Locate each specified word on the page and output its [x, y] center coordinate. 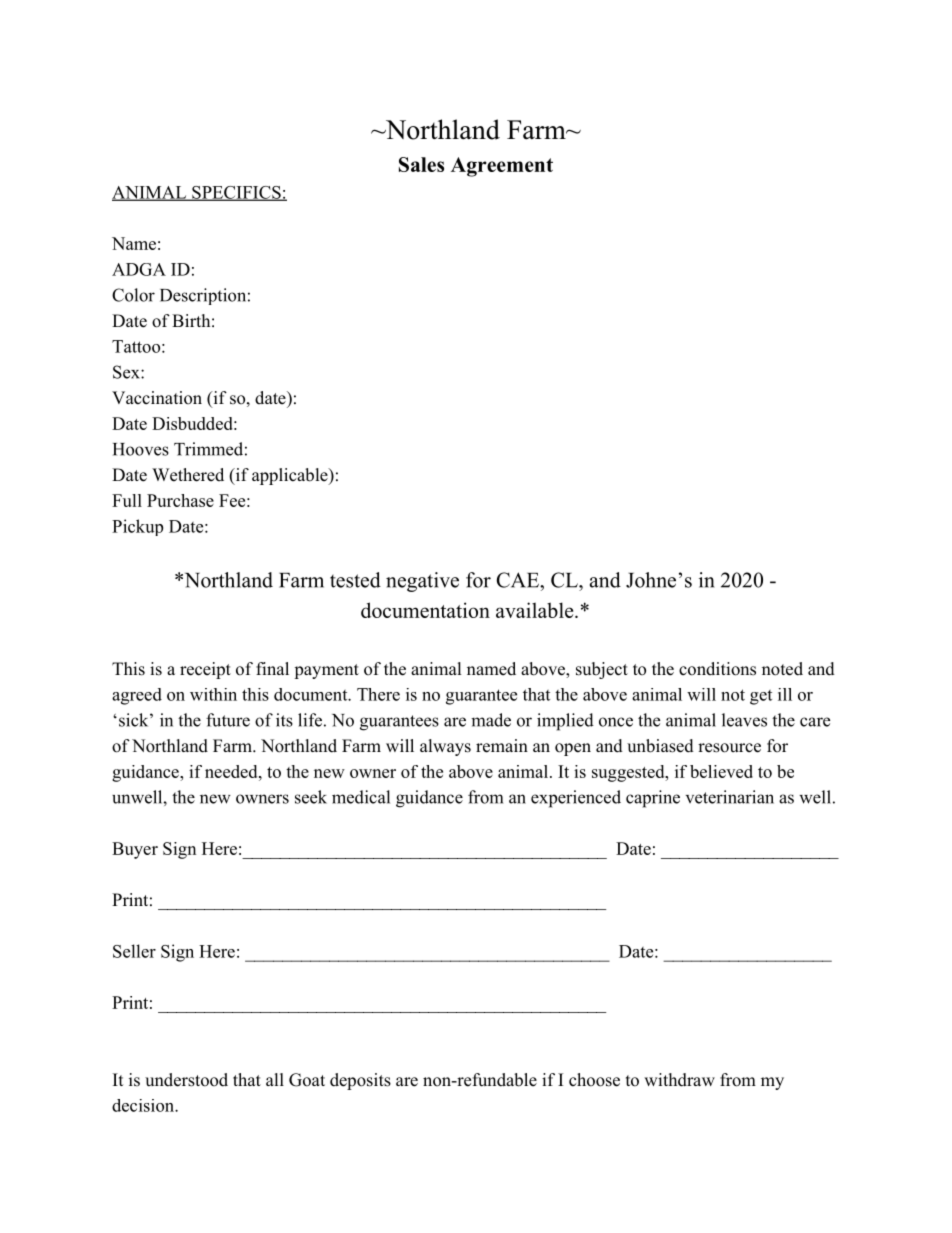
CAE [518, 580]
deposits [360, 1081]
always [445, 747]
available [536, 610]
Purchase [180, 500]
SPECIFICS [236, 193]
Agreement [502, 167]
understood [186, 1080]
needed [232, 771]
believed [721, 771]
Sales [421, 164]
